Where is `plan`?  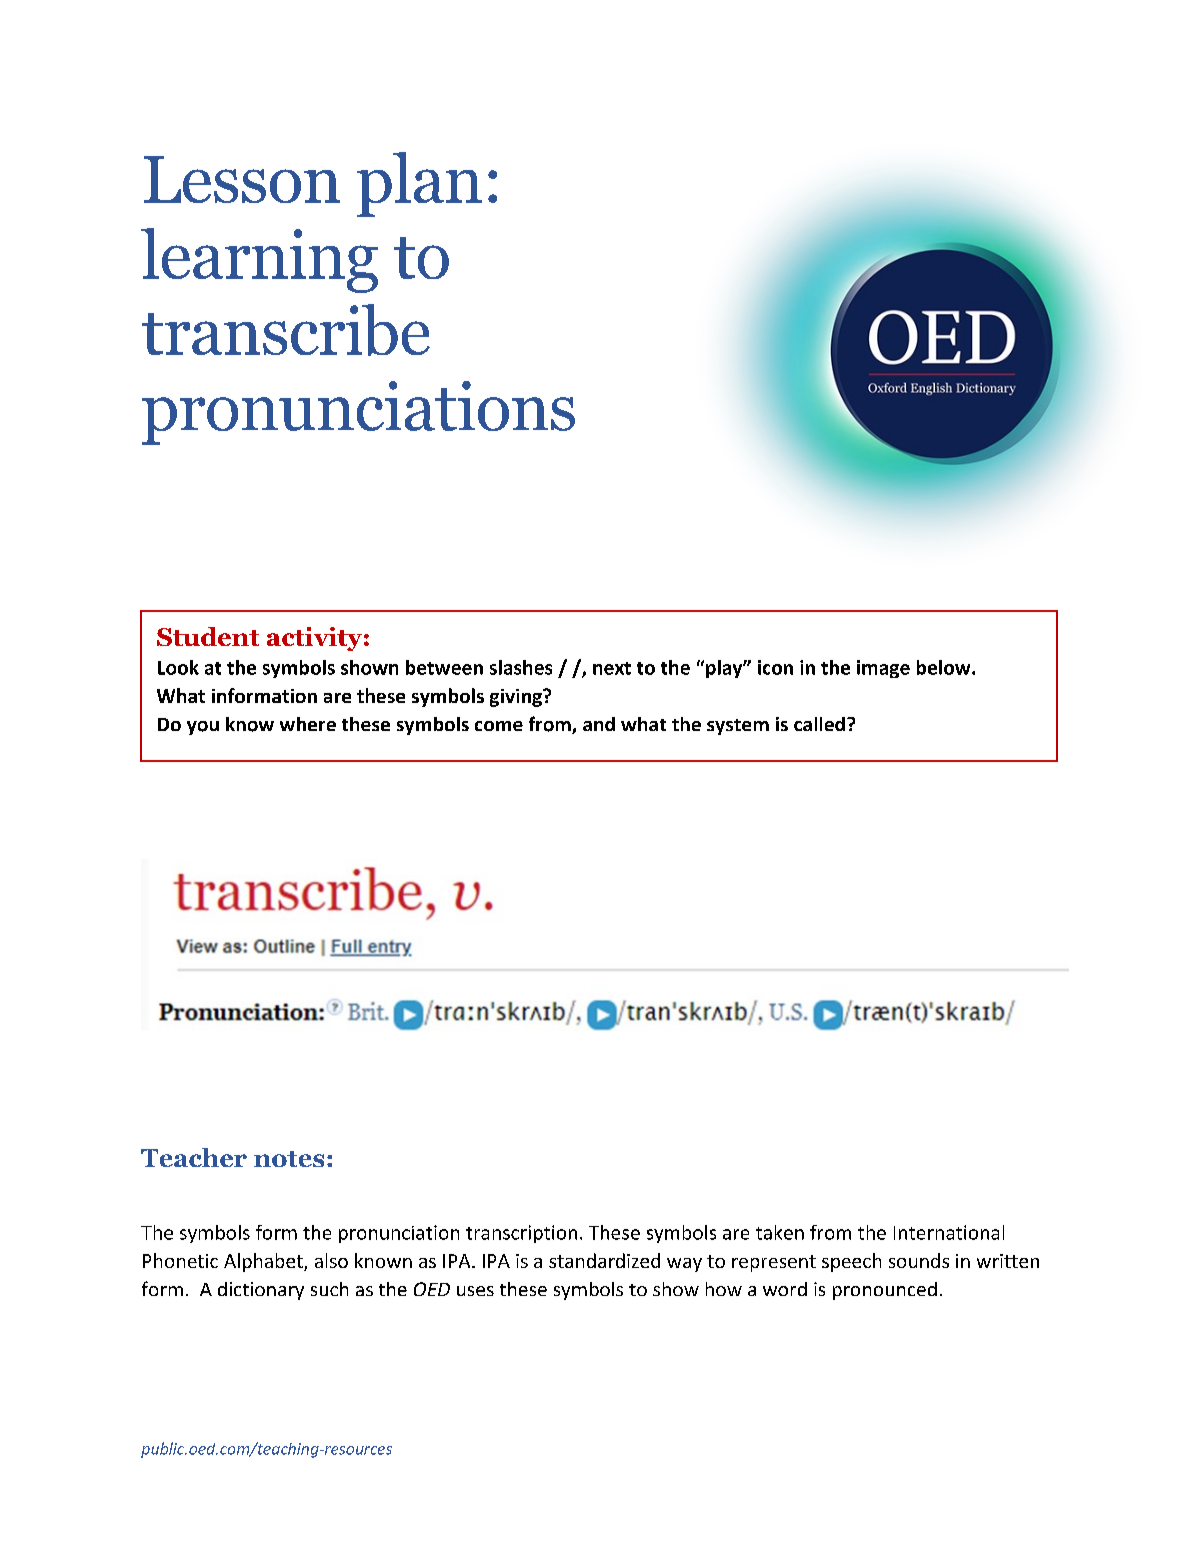 plan is located at coordinates (419, 184).
